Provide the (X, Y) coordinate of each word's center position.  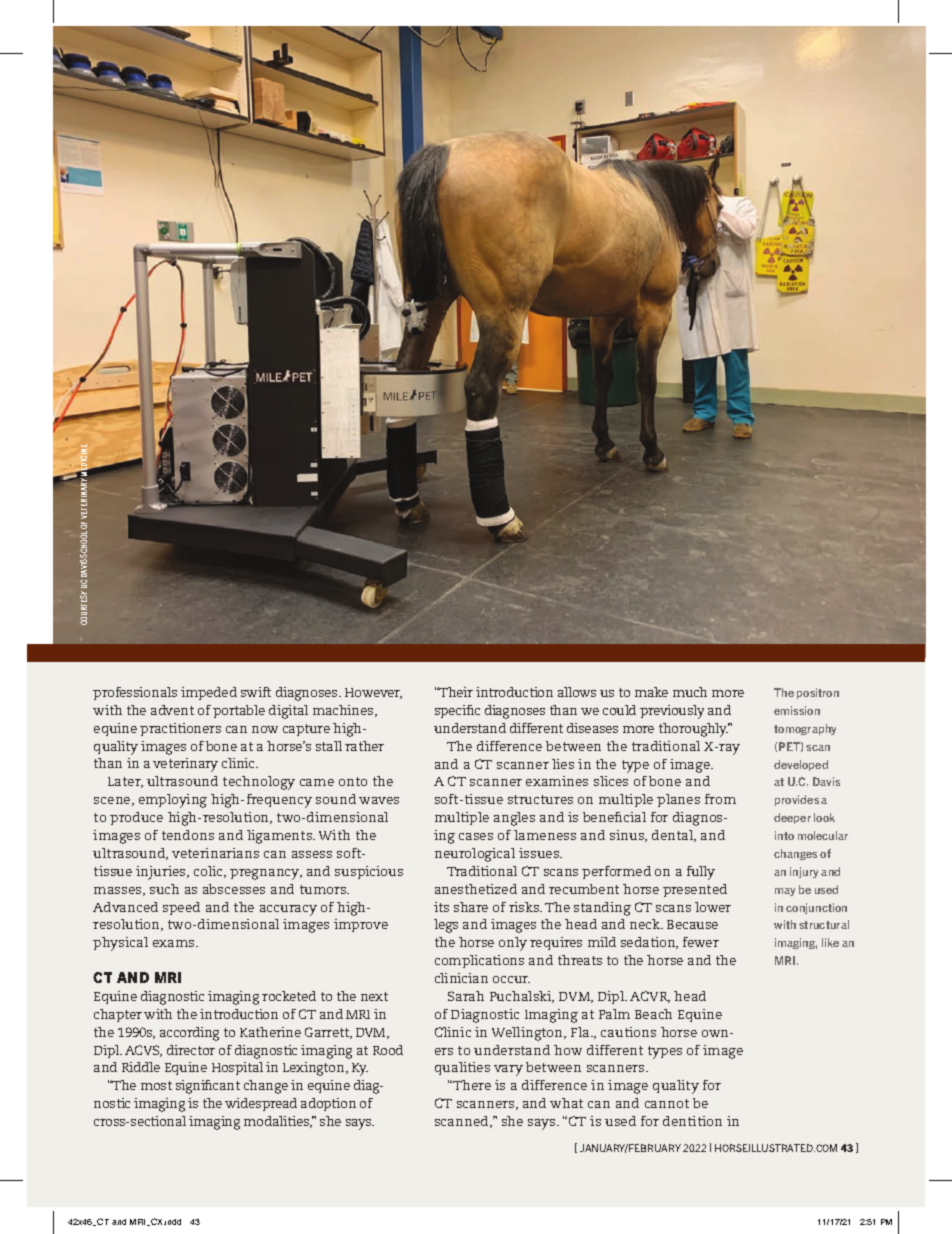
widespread (261, 1104)
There (471, 1085)
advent (172, 710)
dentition (692, 1121)
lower (713, 907)
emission (797, 710)
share (471, 907)
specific (457, 711)
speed (181, 908)
